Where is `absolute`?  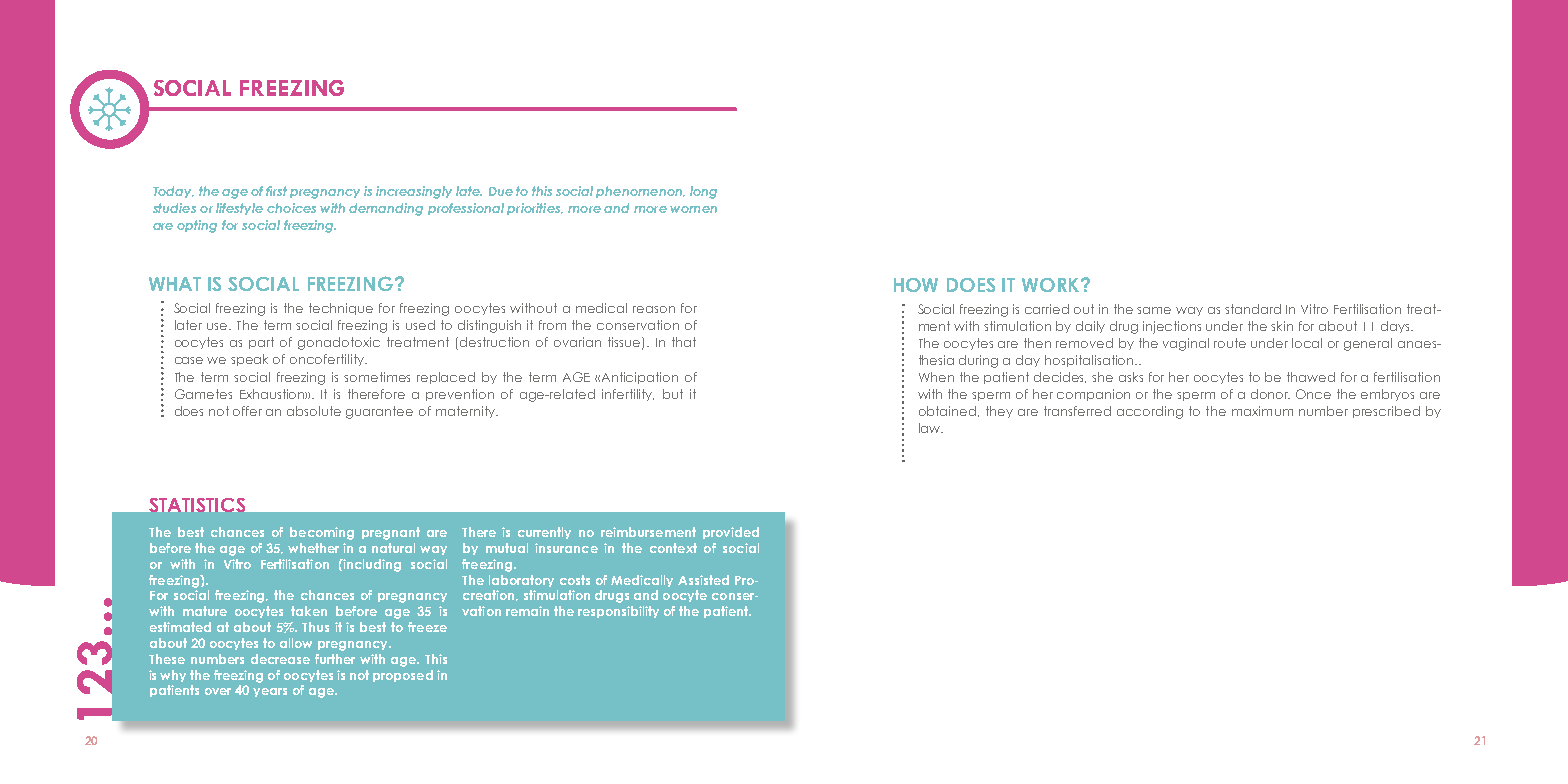 absolute is located at coordinates (314, 411).
